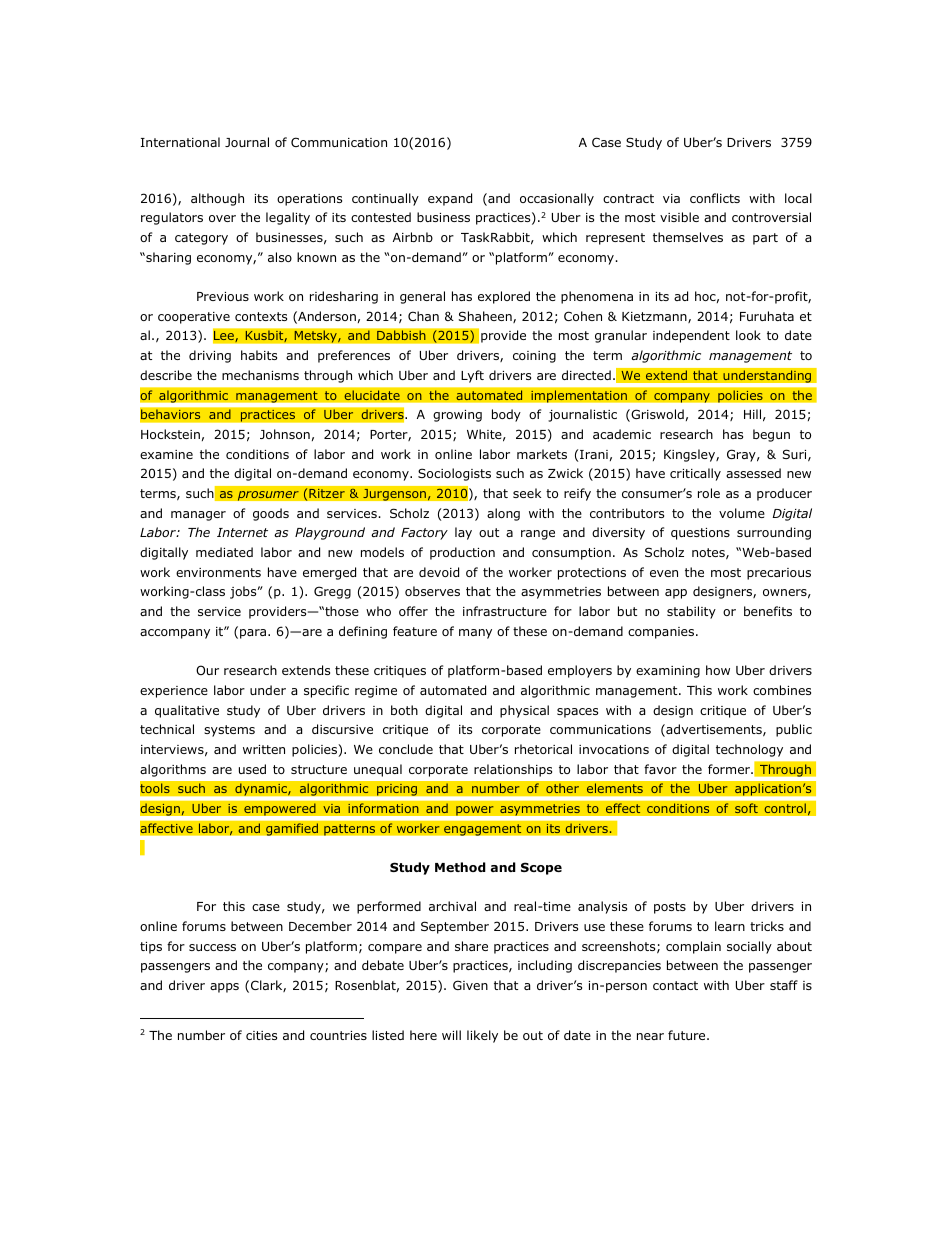  Describe the element at coordinates (524, 711) in the screenshot. I see `physical` at that location.
